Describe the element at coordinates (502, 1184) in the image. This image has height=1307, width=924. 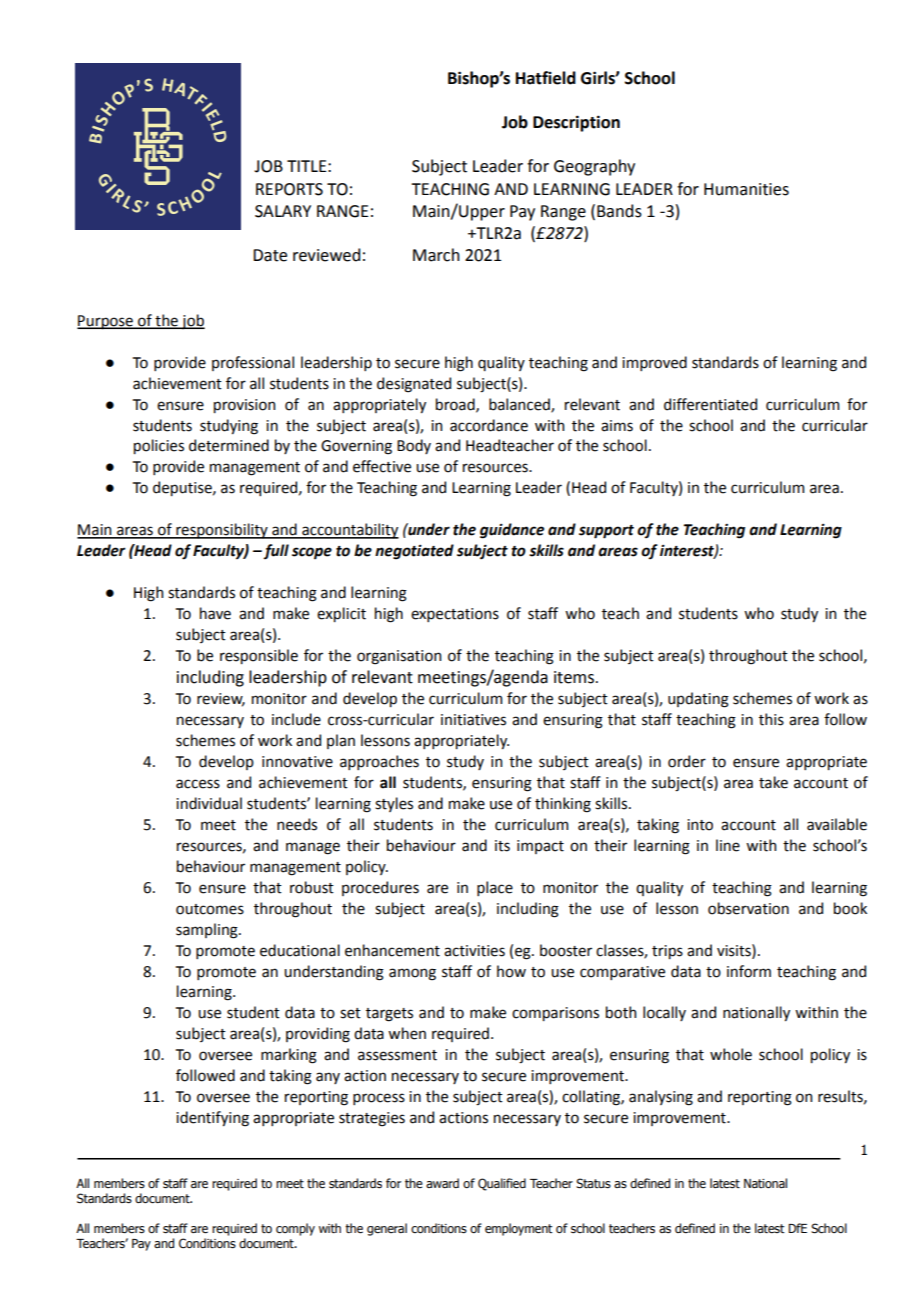
I see `Qualified` at that location.
